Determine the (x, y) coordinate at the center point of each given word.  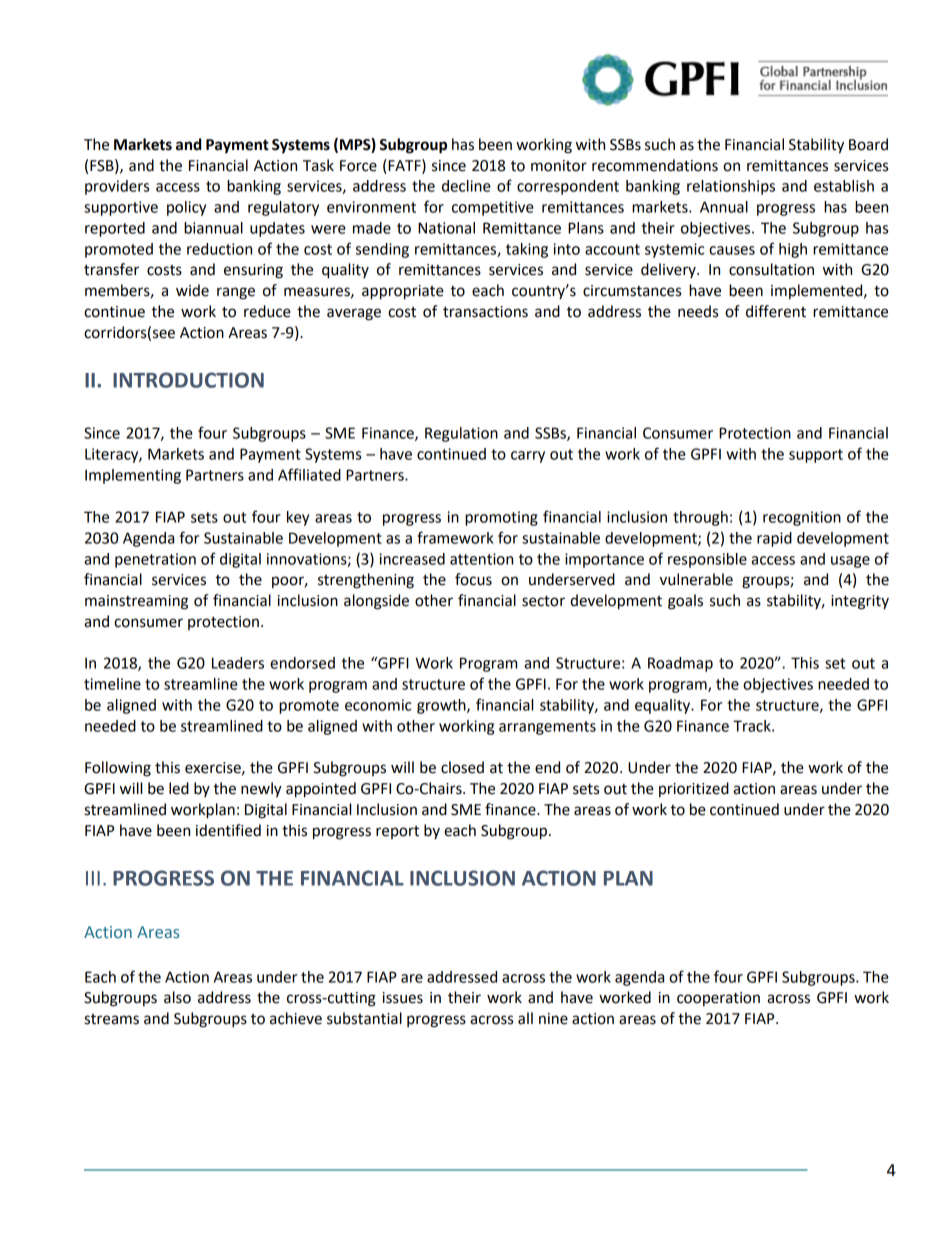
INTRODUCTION (188, 380)
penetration (155, 560)
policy (186, 208)
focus (473, 579)
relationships (731, 187)
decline (466, 186)
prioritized (694, 789)
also (177, 997)
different (776, 311)
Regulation (461, 434)
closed (462, 767)
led (179, 788)
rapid (774, 539)
